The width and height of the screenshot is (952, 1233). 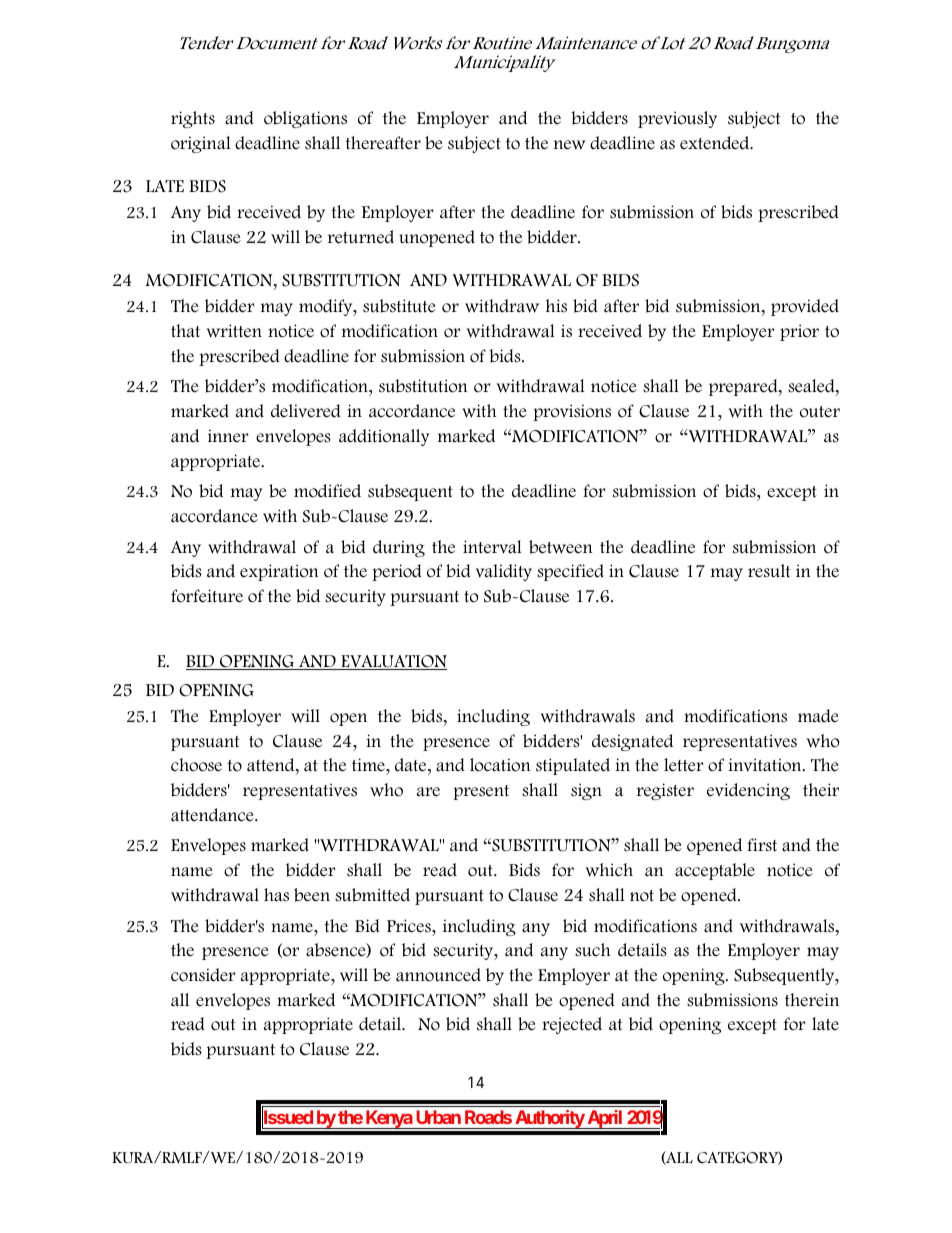 What do you see at coordinates (327, 491) in the screenshot?
I see `modified` at bounding box center [327, 491].
